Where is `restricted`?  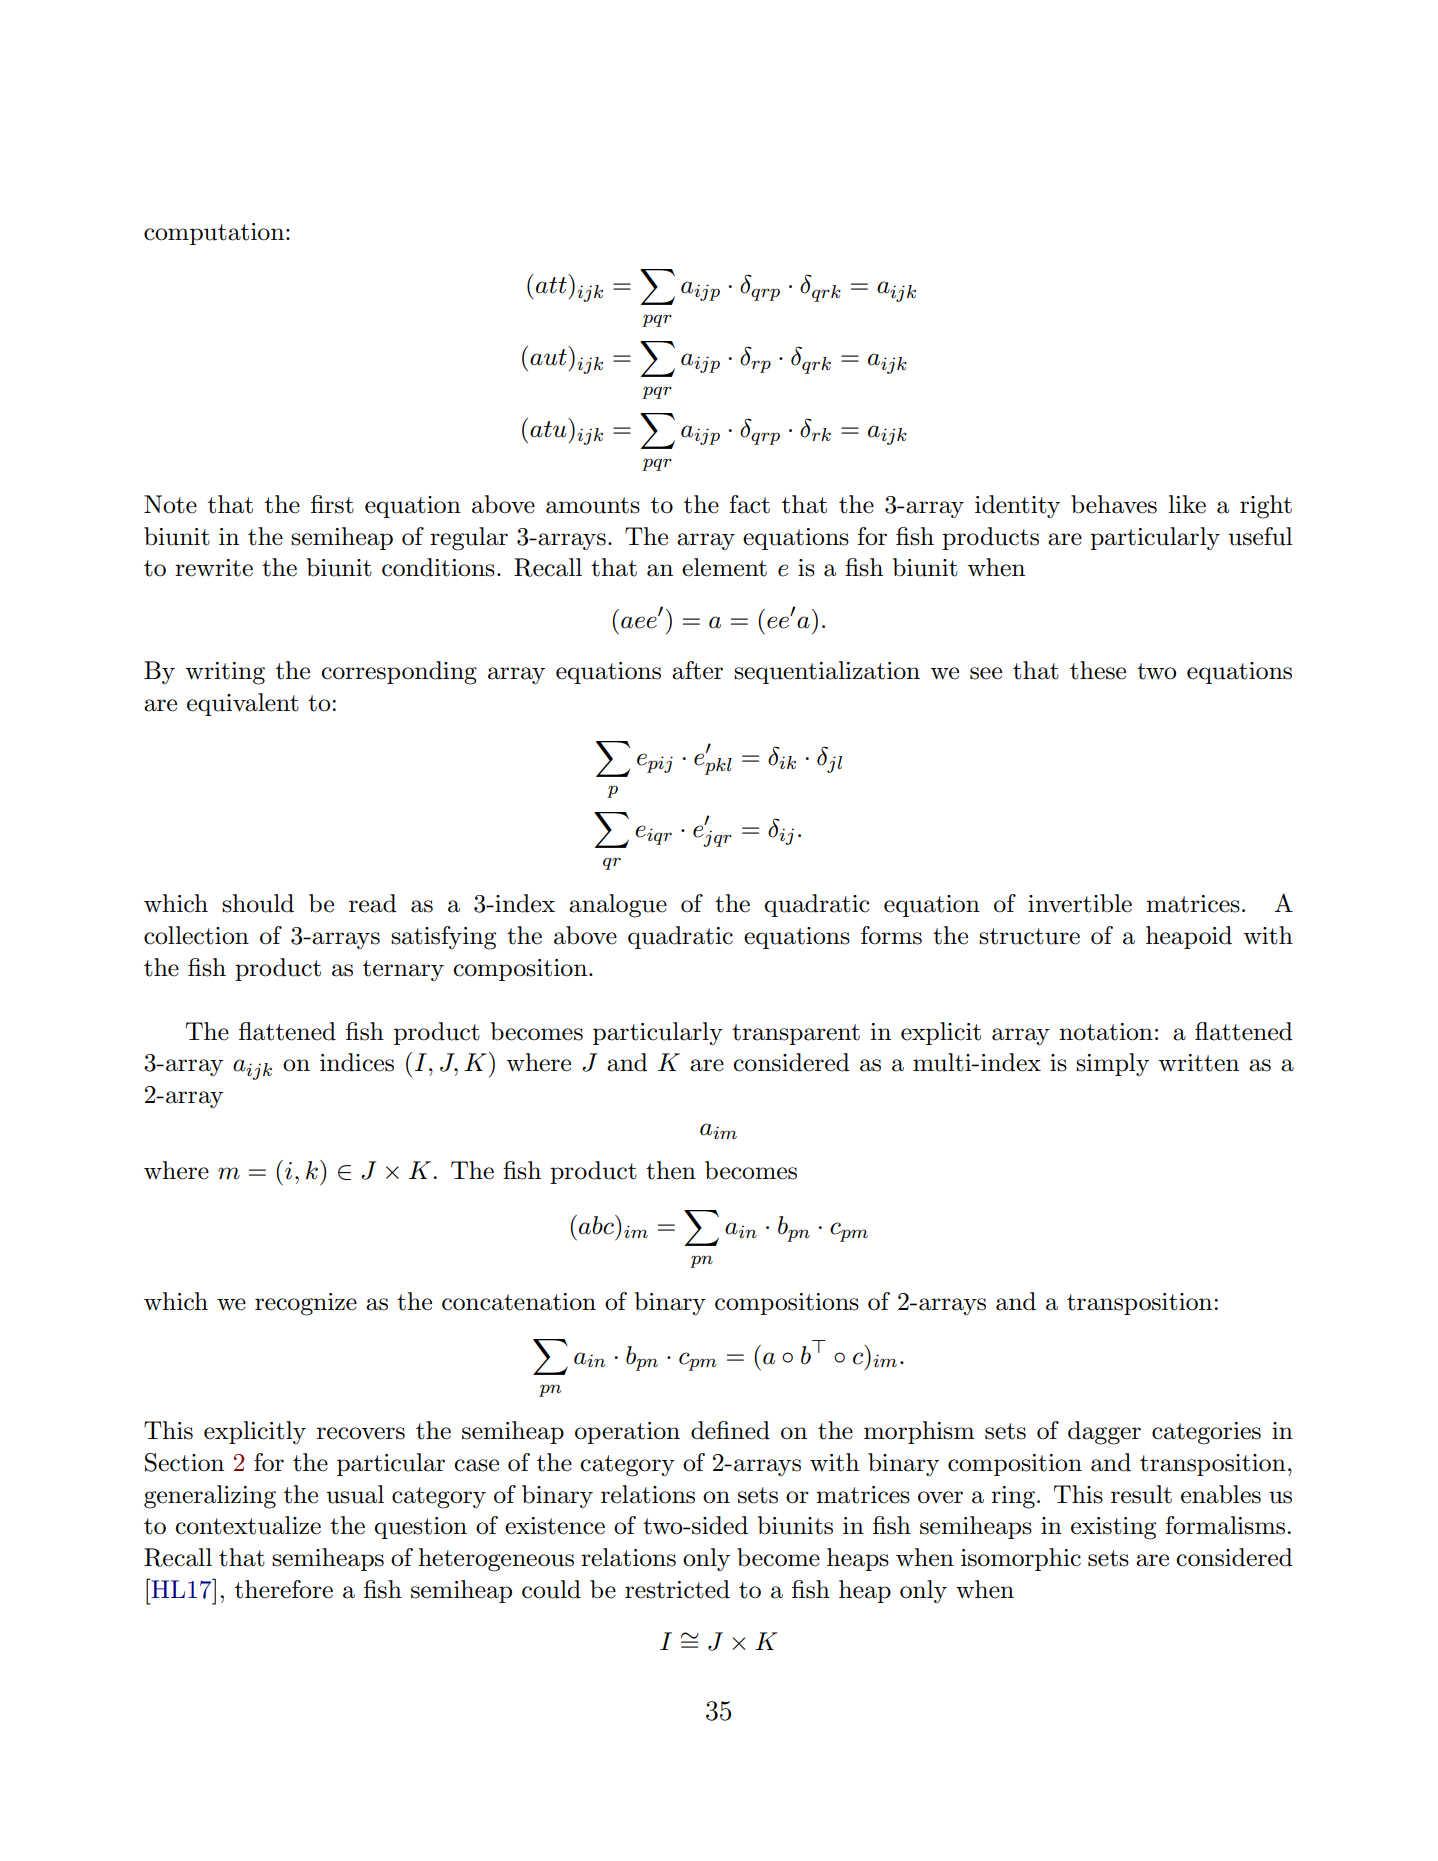
restricted is located at coordinates (677, 1589).
